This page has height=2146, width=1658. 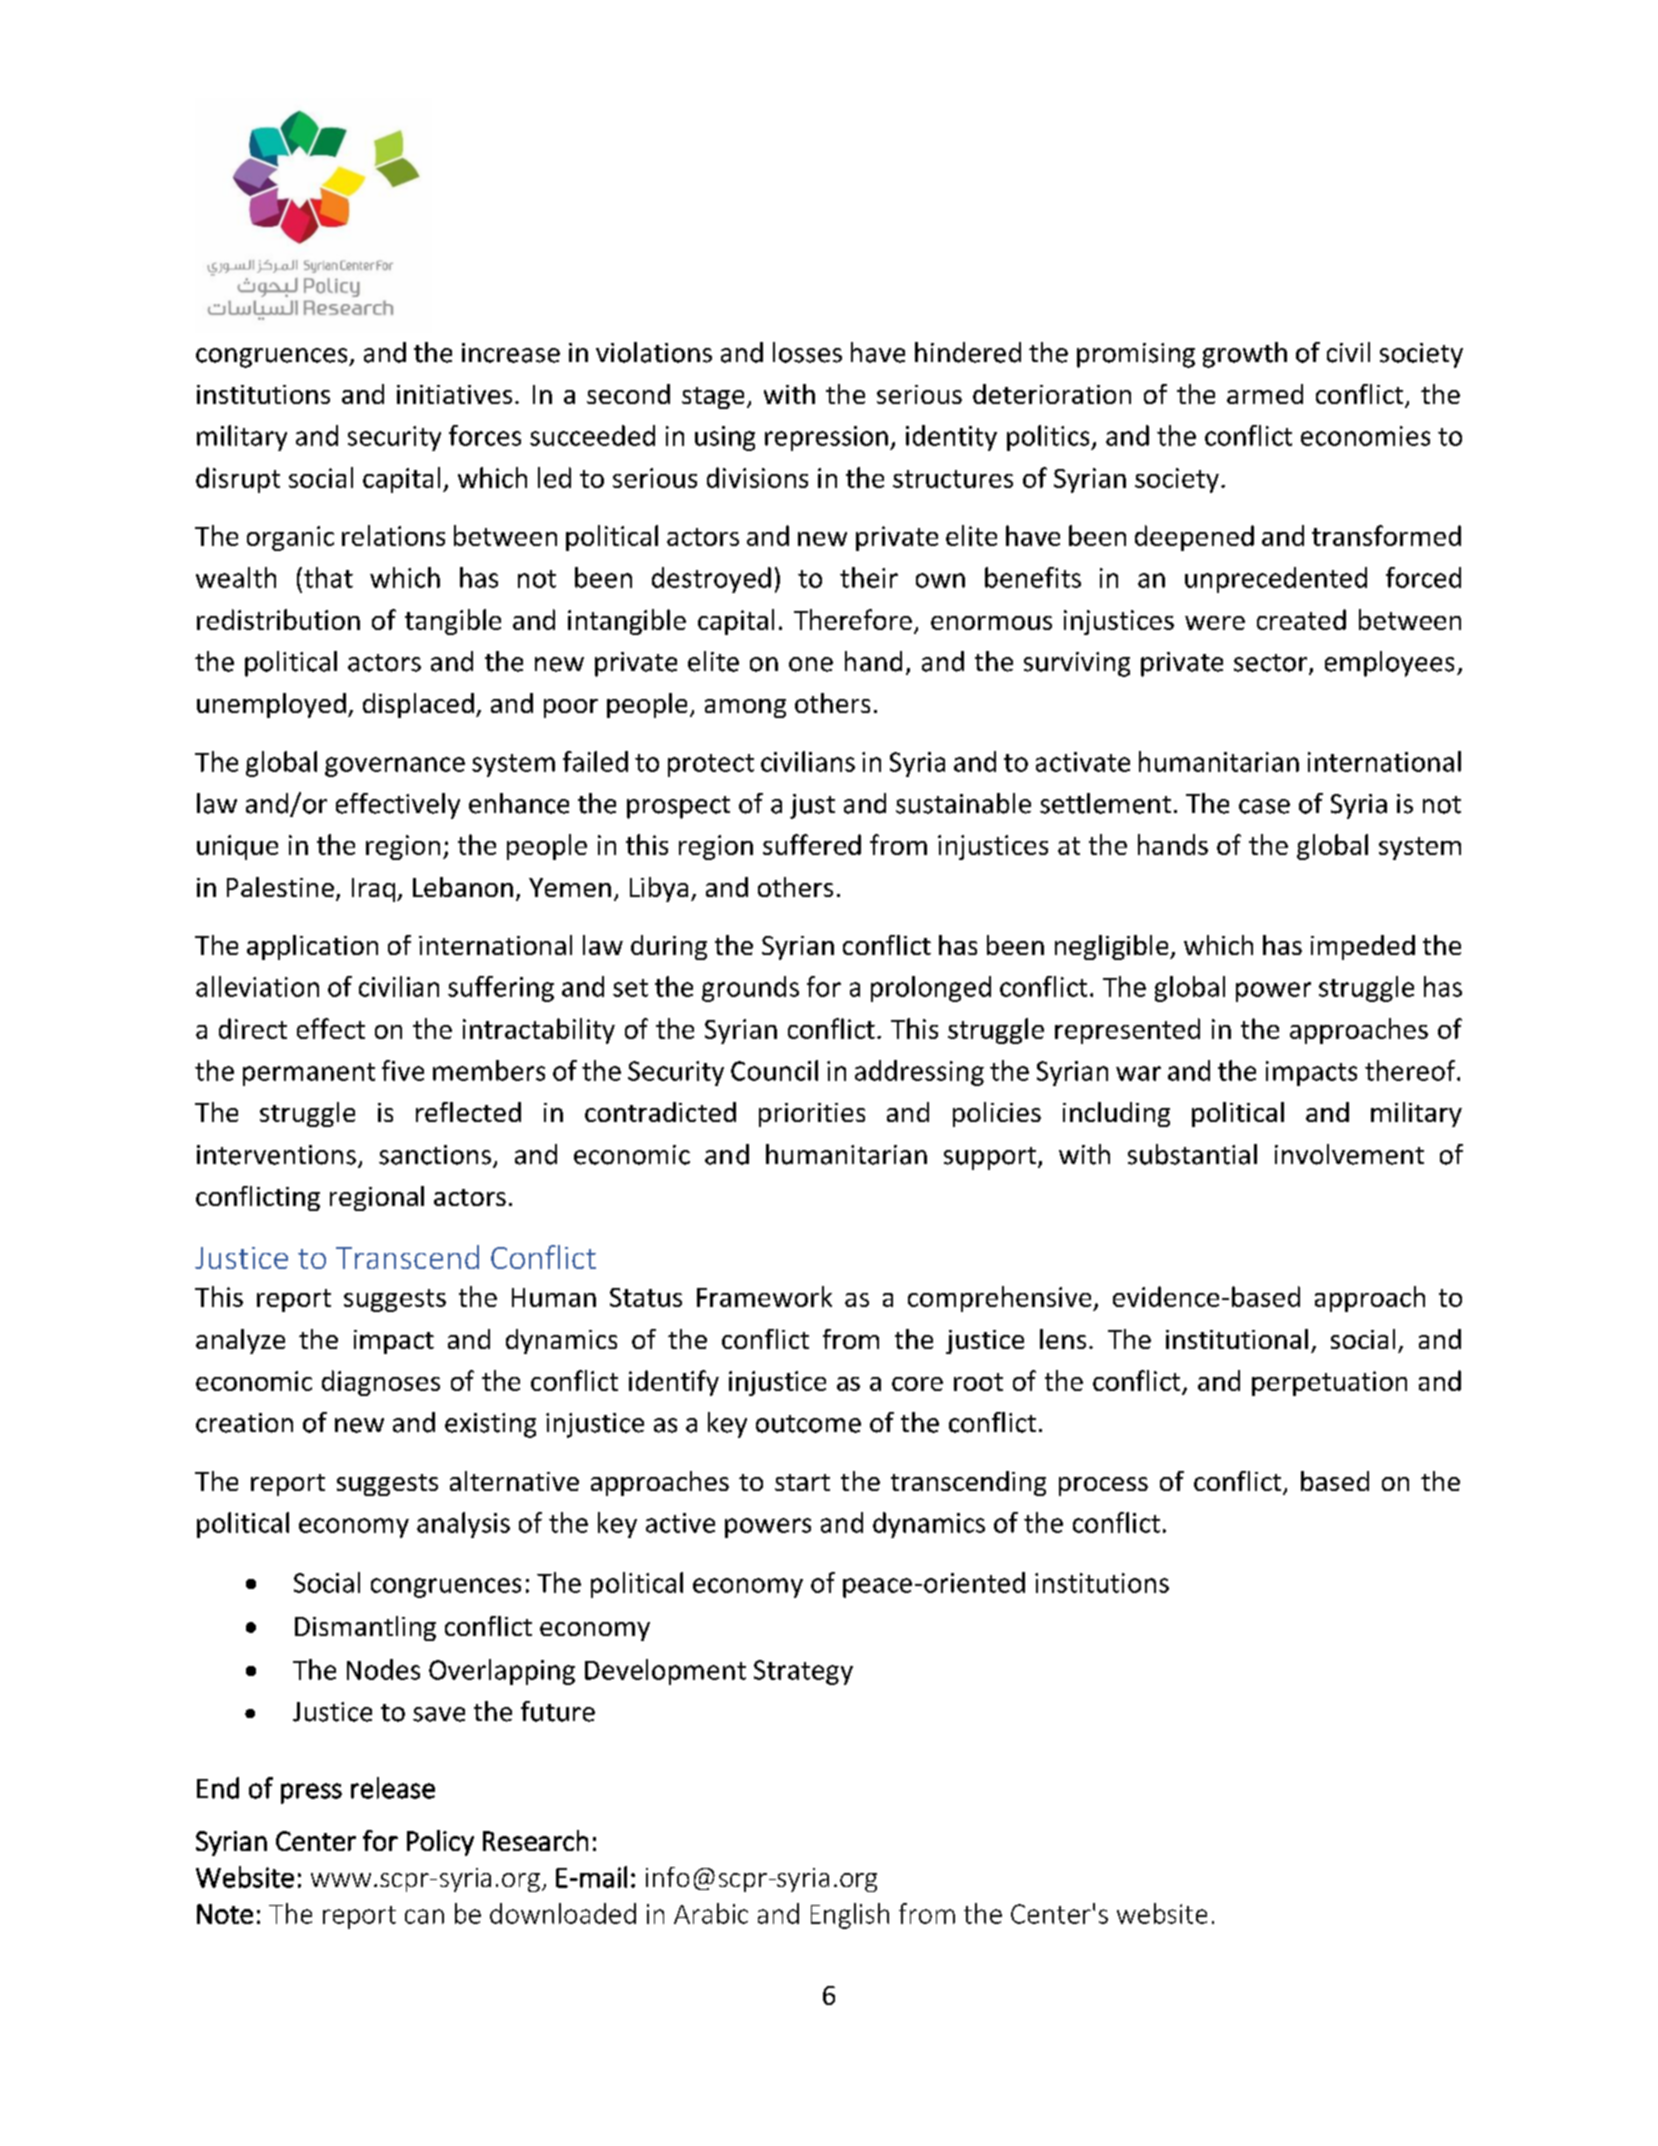 What do you see at coordinates (440, 1843) in the page?
I see `Policy` at bounding box center [440, 1843].
